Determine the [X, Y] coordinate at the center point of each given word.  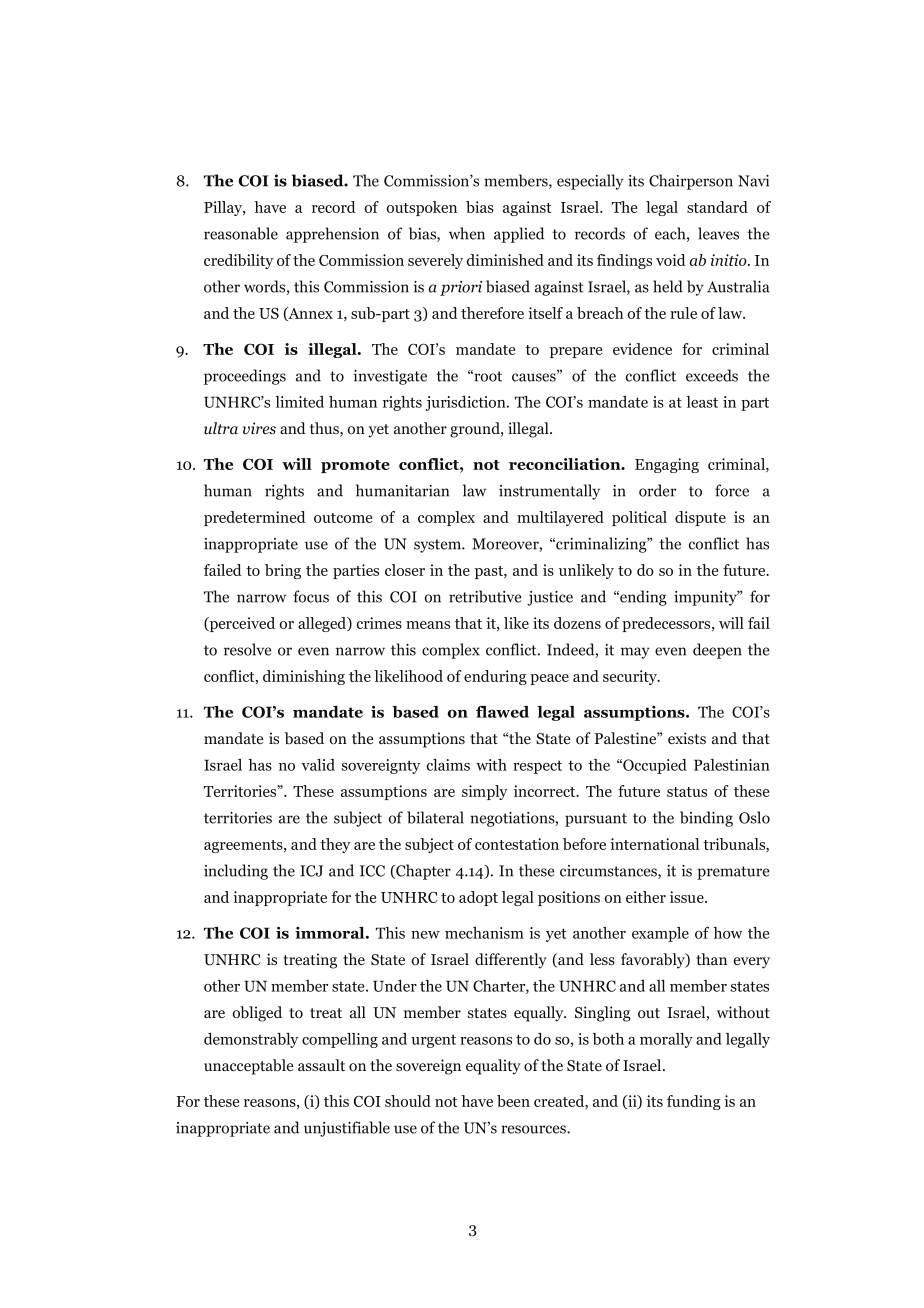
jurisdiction [466, 403]
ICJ [311, 871]
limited [299, 402]
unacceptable [249, 1067]
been [513, 1101]
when [467, 233]
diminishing [304, 677]
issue [688, 897]
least [702, 402]
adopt [478, 898]
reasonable [241, 233]
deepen [717, 651]
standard [717, 207]
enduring [495, 677]
